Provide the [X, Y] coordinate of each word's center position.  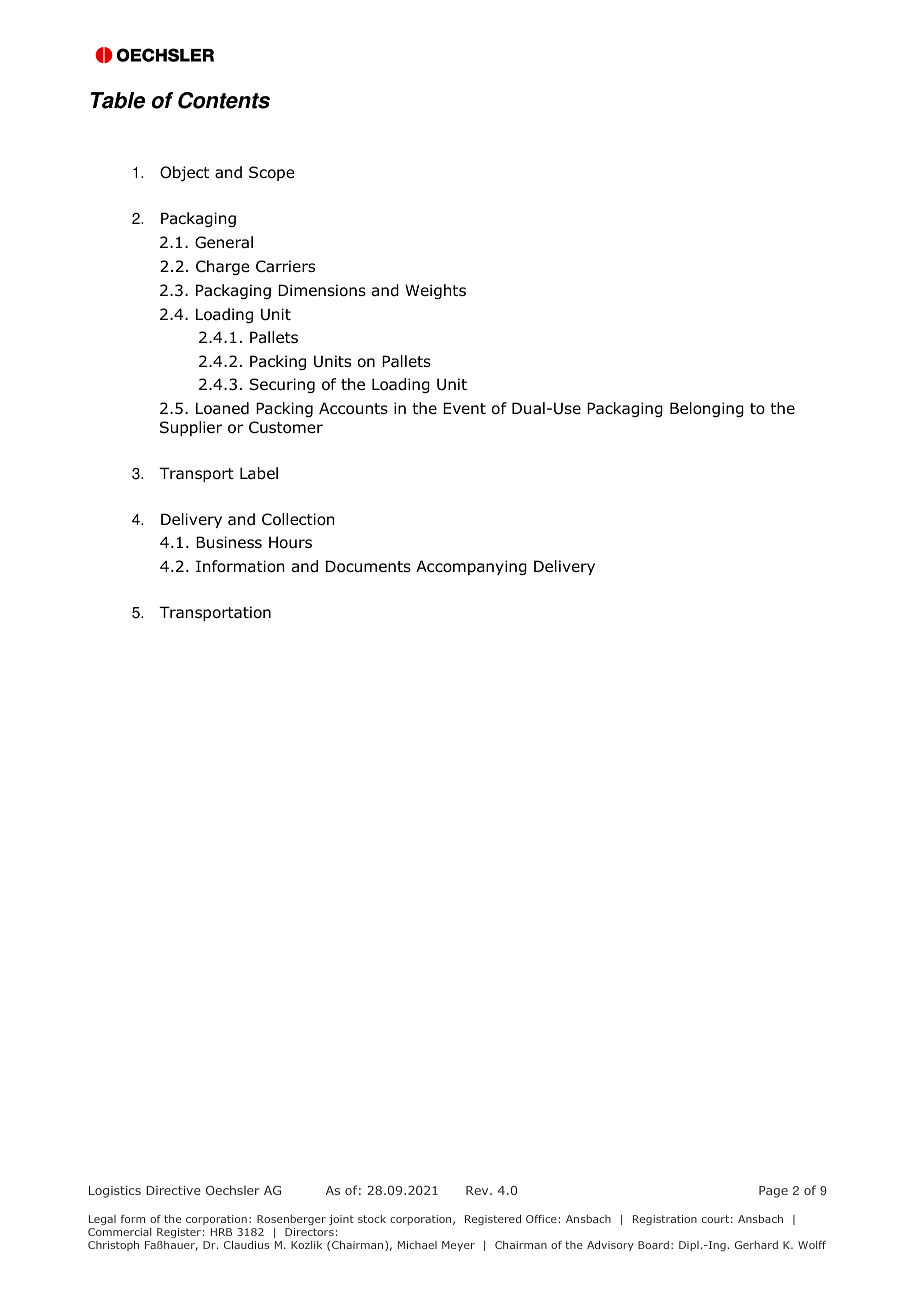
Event [464, 408]
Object [184, 173]
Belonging [707, 409]
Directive [173, 1190]
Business [229, 542]
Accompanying [471, 567]
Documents [368, 566]
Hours [290, 542]
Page [773, 1192]
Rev [478, 1190]
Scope [271, 173]
